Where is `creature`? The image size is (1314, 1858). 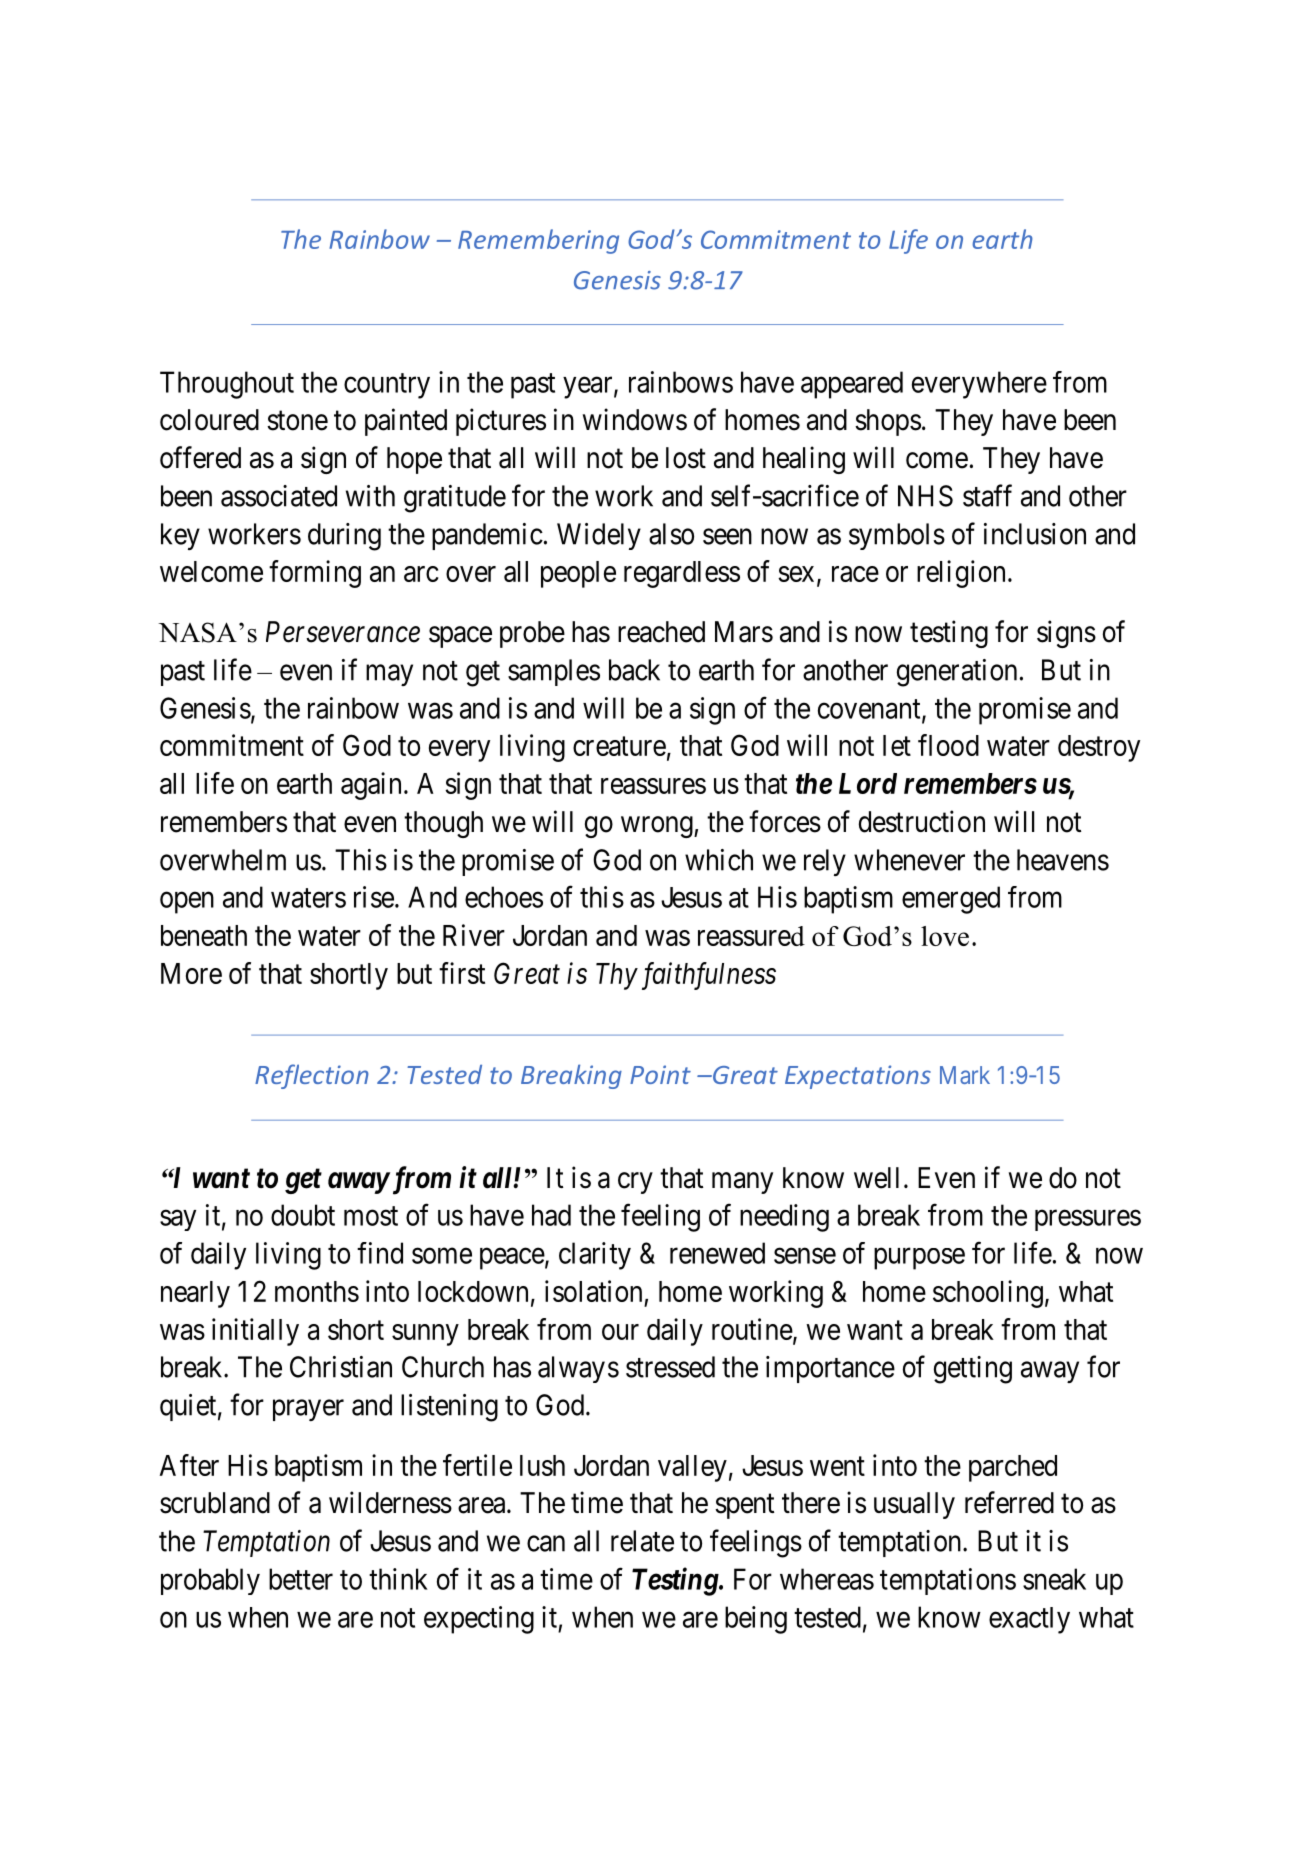
creature is located at coordinates (619, 746).
